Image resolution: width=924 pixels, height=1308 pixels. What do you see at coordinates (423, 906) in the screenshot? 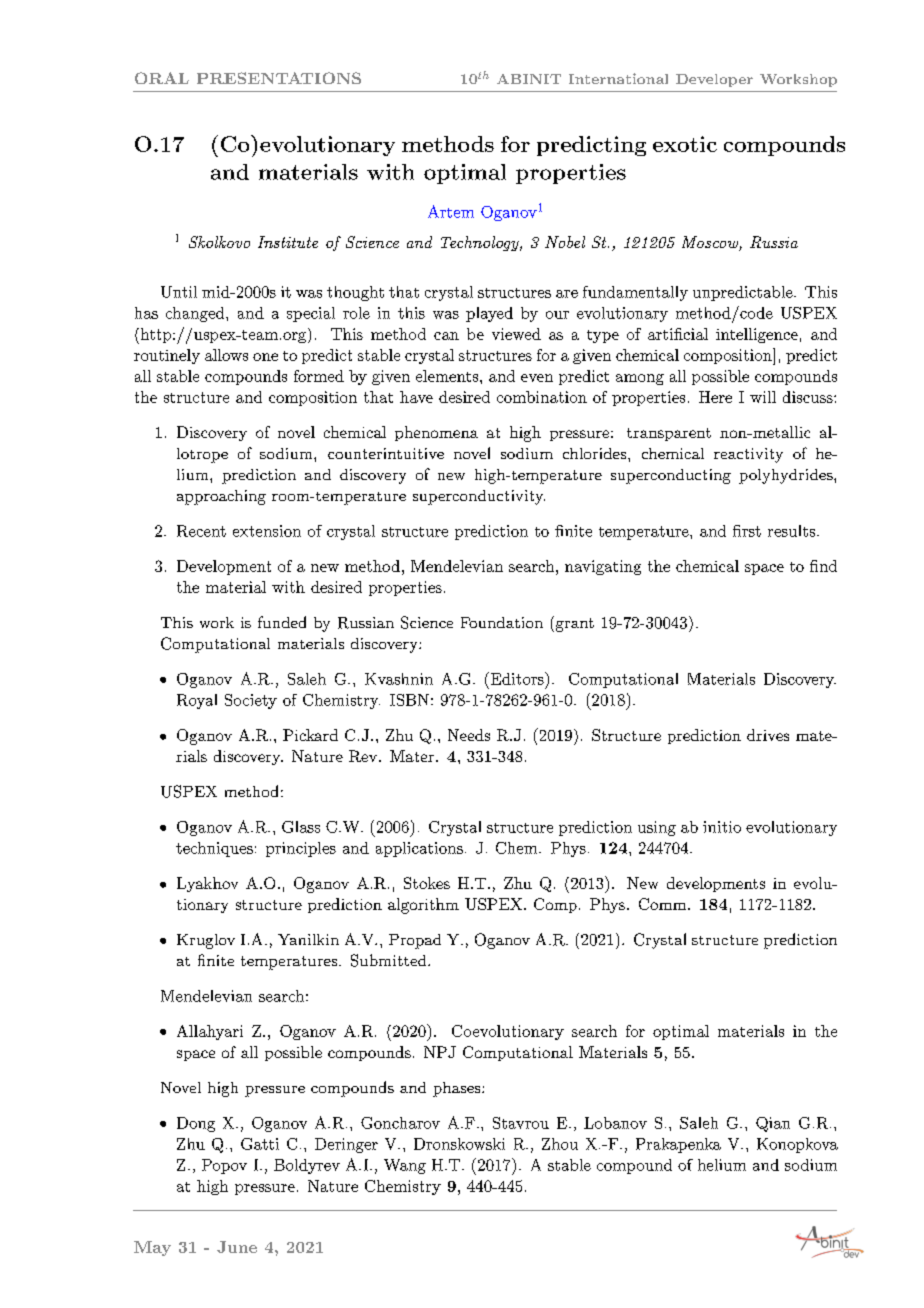
I see `algorithm` at bounding box center [423, 906].
